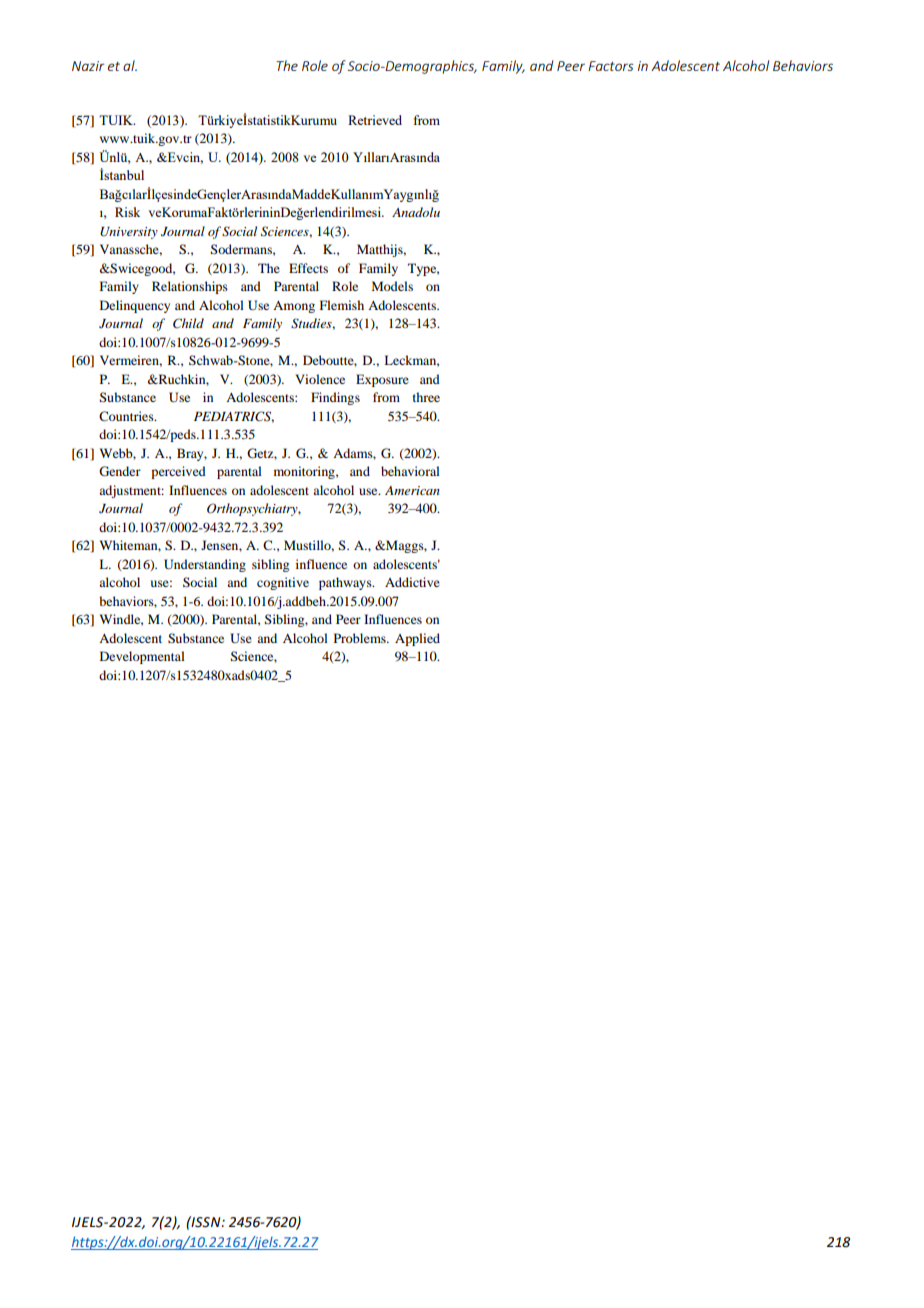 The width and height of the screenshot is (924, 1308). What do you see at coordinates (178, 472) in the screenshot?
I see `perceived` at bounding box center [178, 472].
